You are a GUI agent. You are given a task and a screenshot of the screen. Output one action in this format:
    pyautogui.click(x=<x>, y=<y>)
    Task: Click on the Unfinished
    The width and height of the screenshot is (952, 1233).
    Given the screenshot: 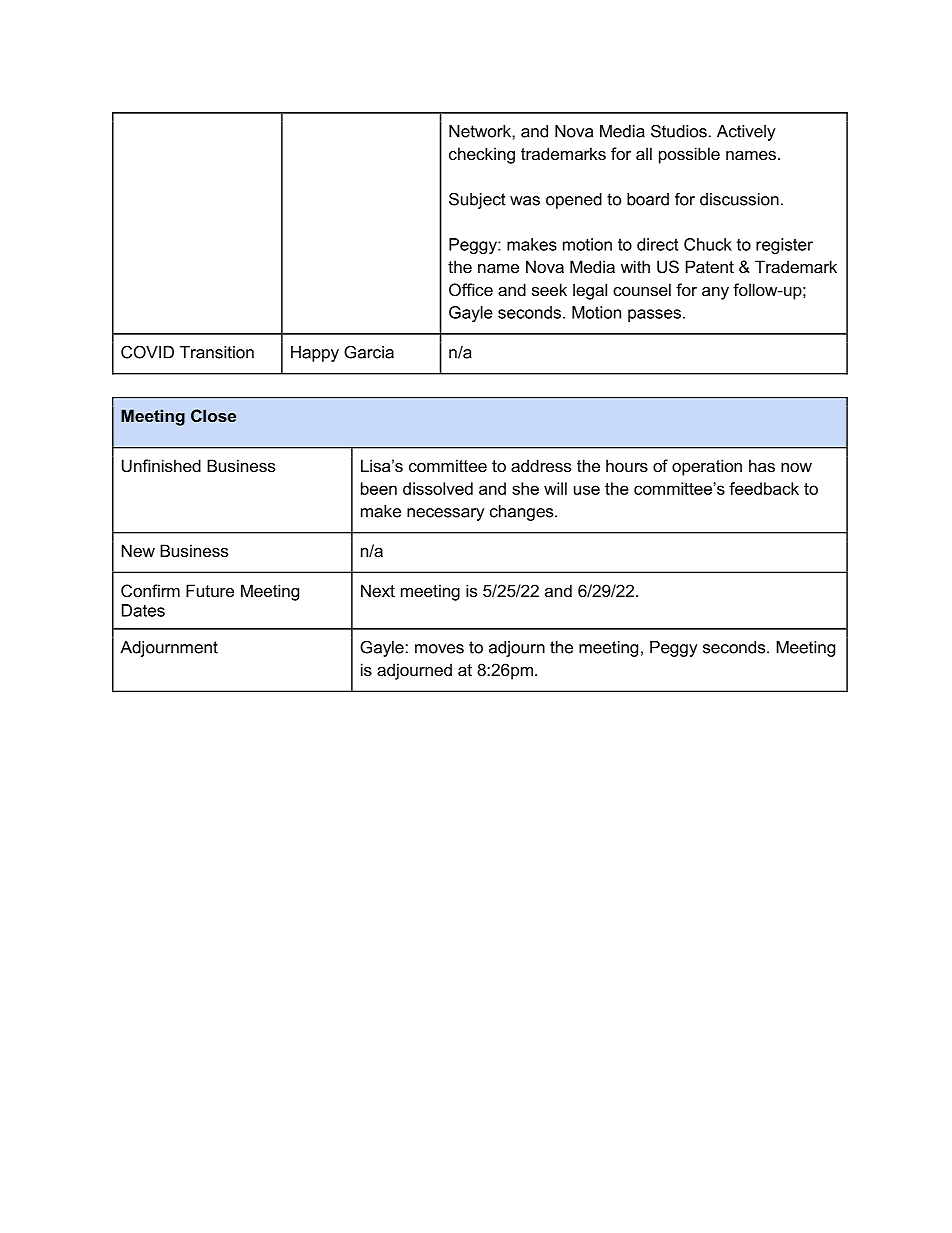 What is the action you would take?
    pyautogui.click(x=161, y=465)
